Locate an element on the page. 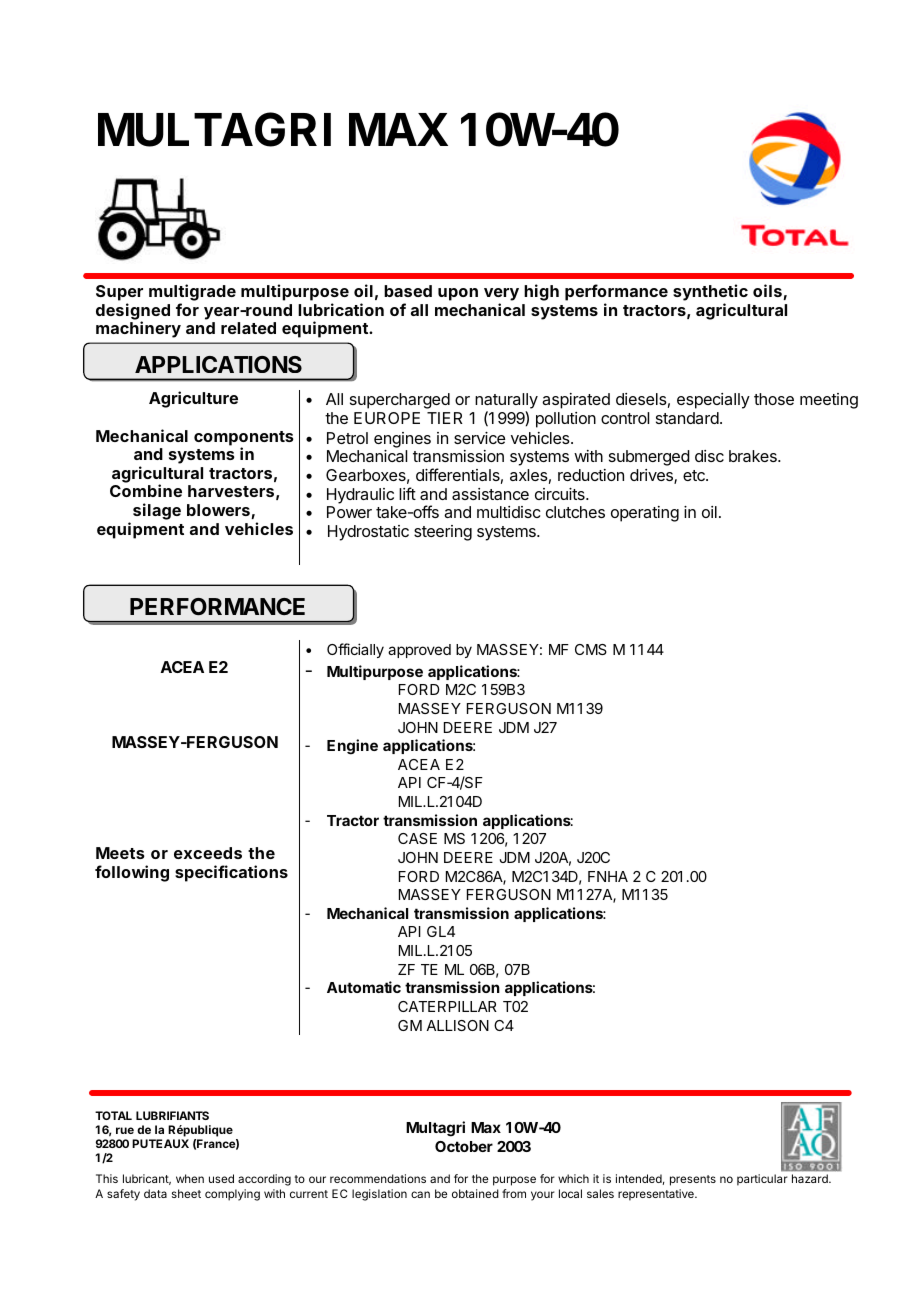 Image resolution: width=924 pixels, height=1307 pixels. specifications is located at coordinates (231, 873).
